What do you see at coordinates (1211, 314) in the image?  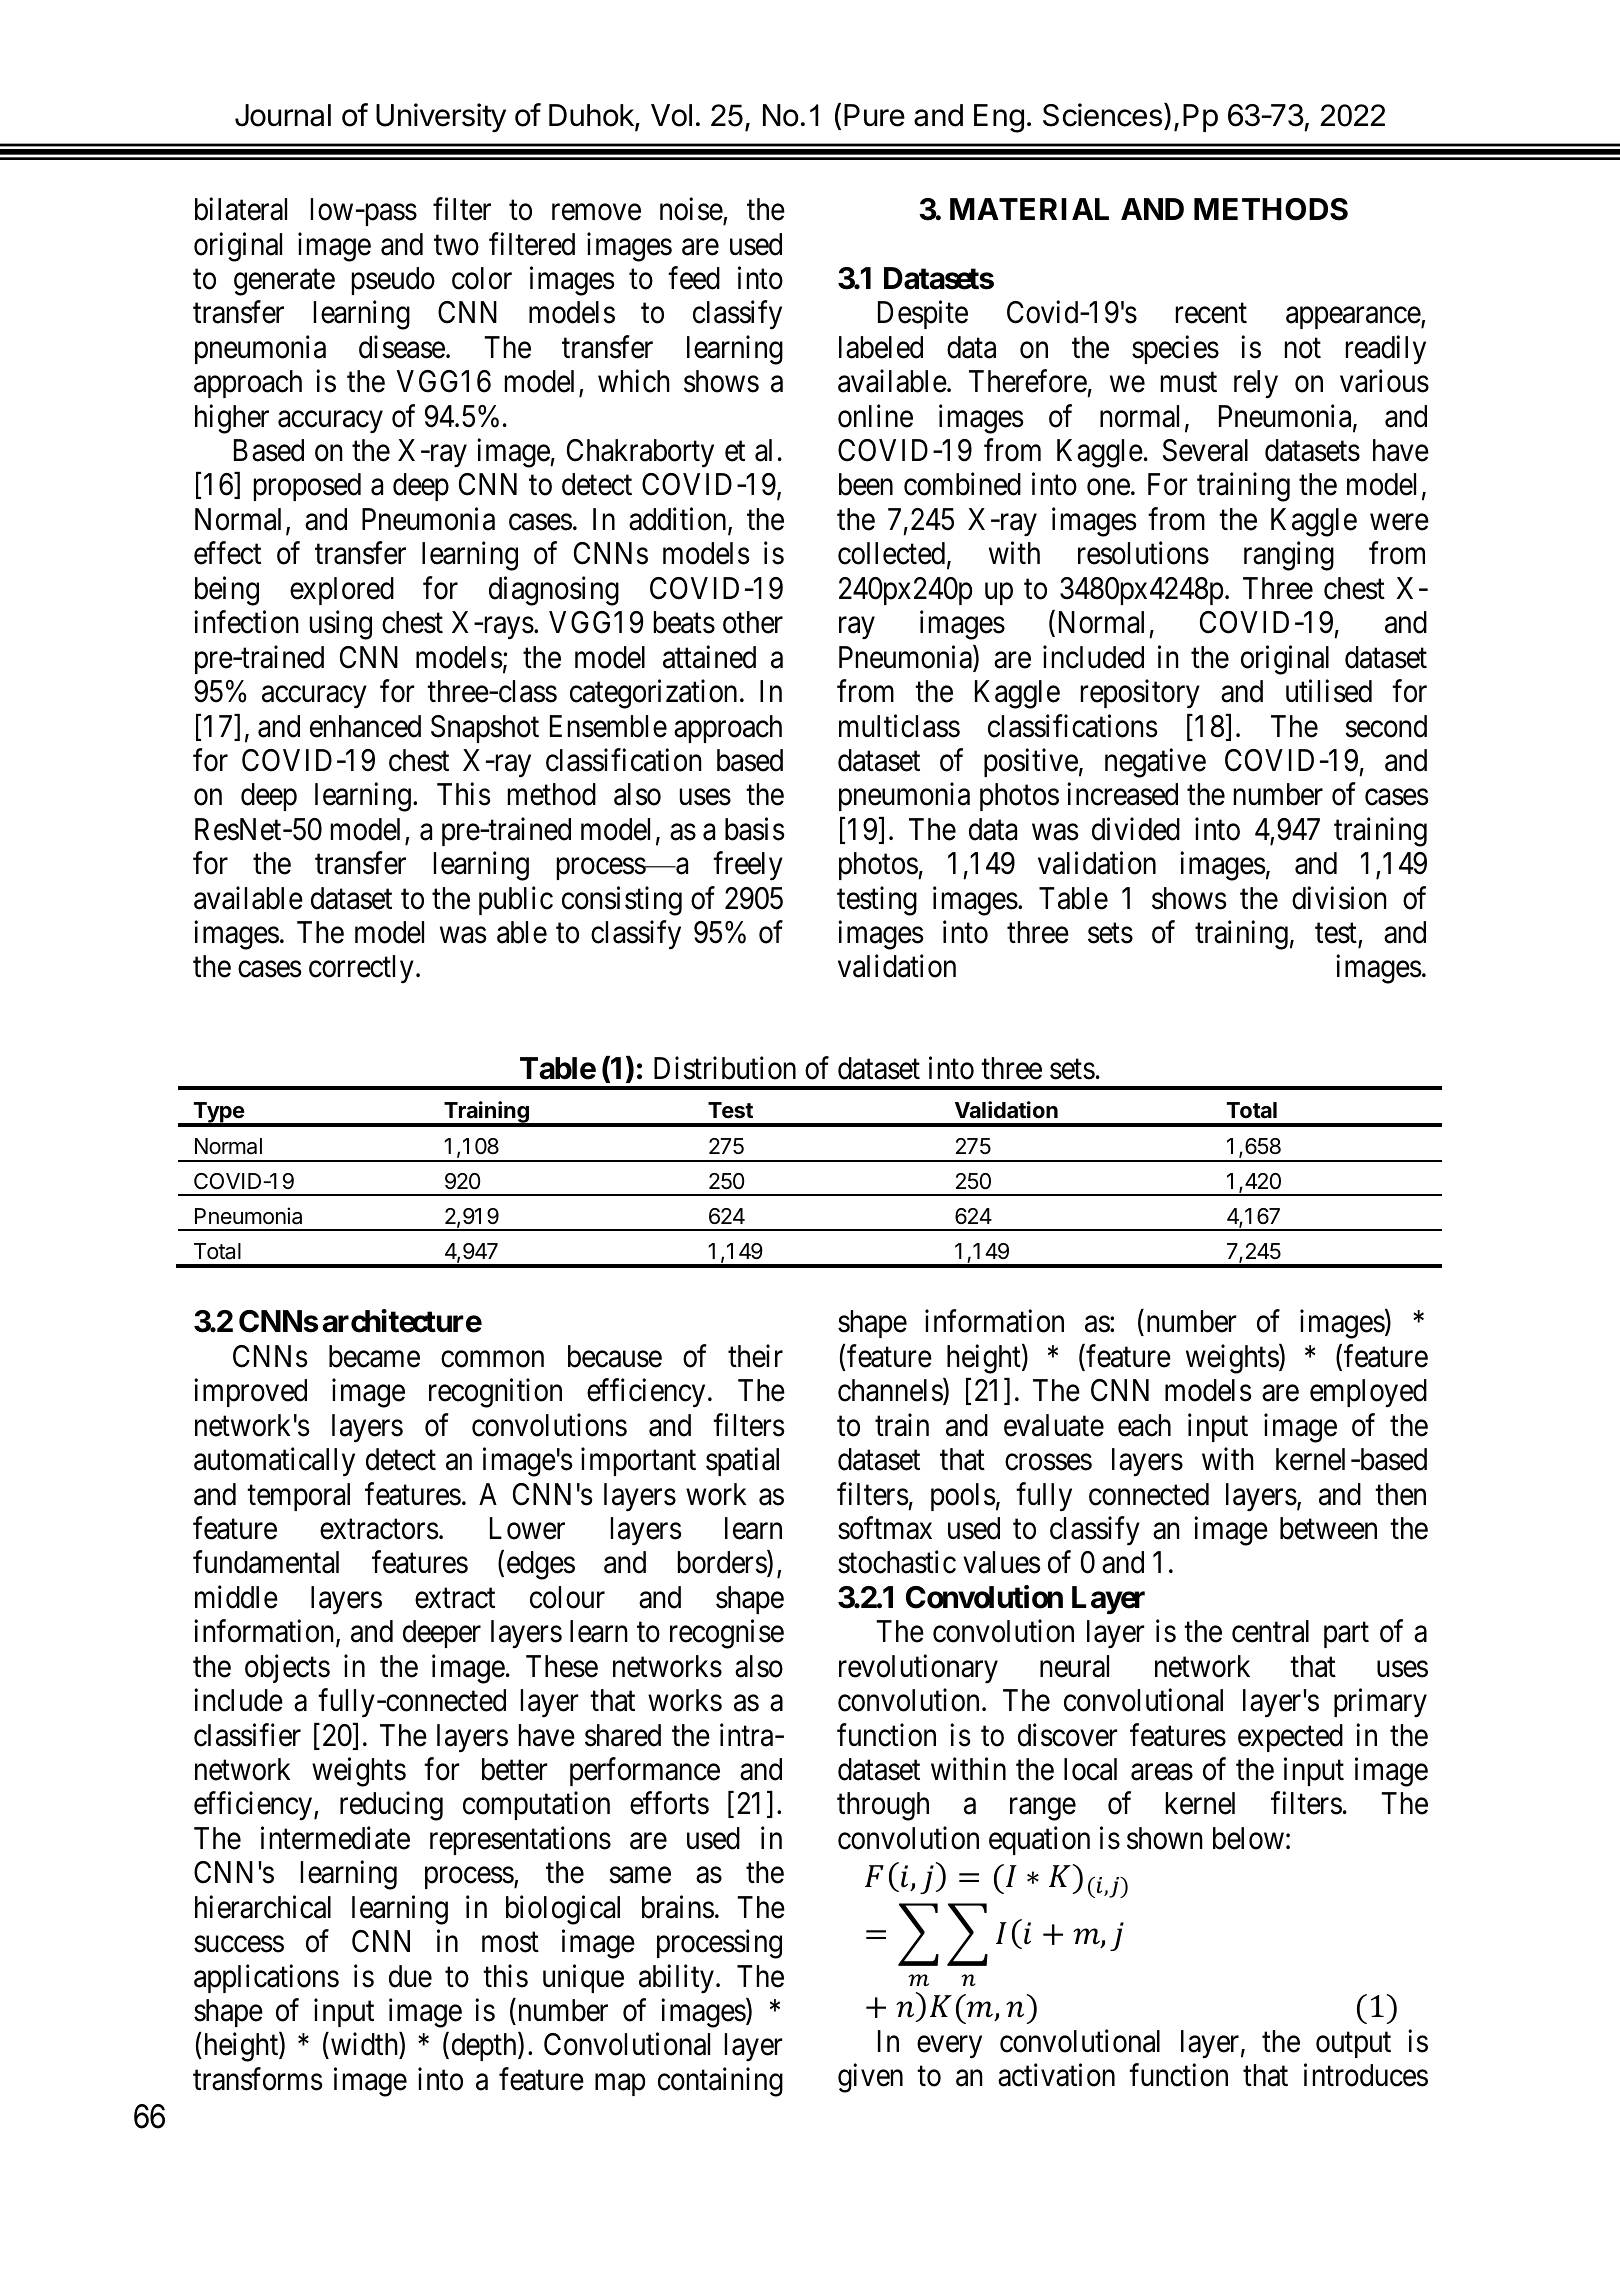 I see `recent` at bounding box center [1211, 314].
